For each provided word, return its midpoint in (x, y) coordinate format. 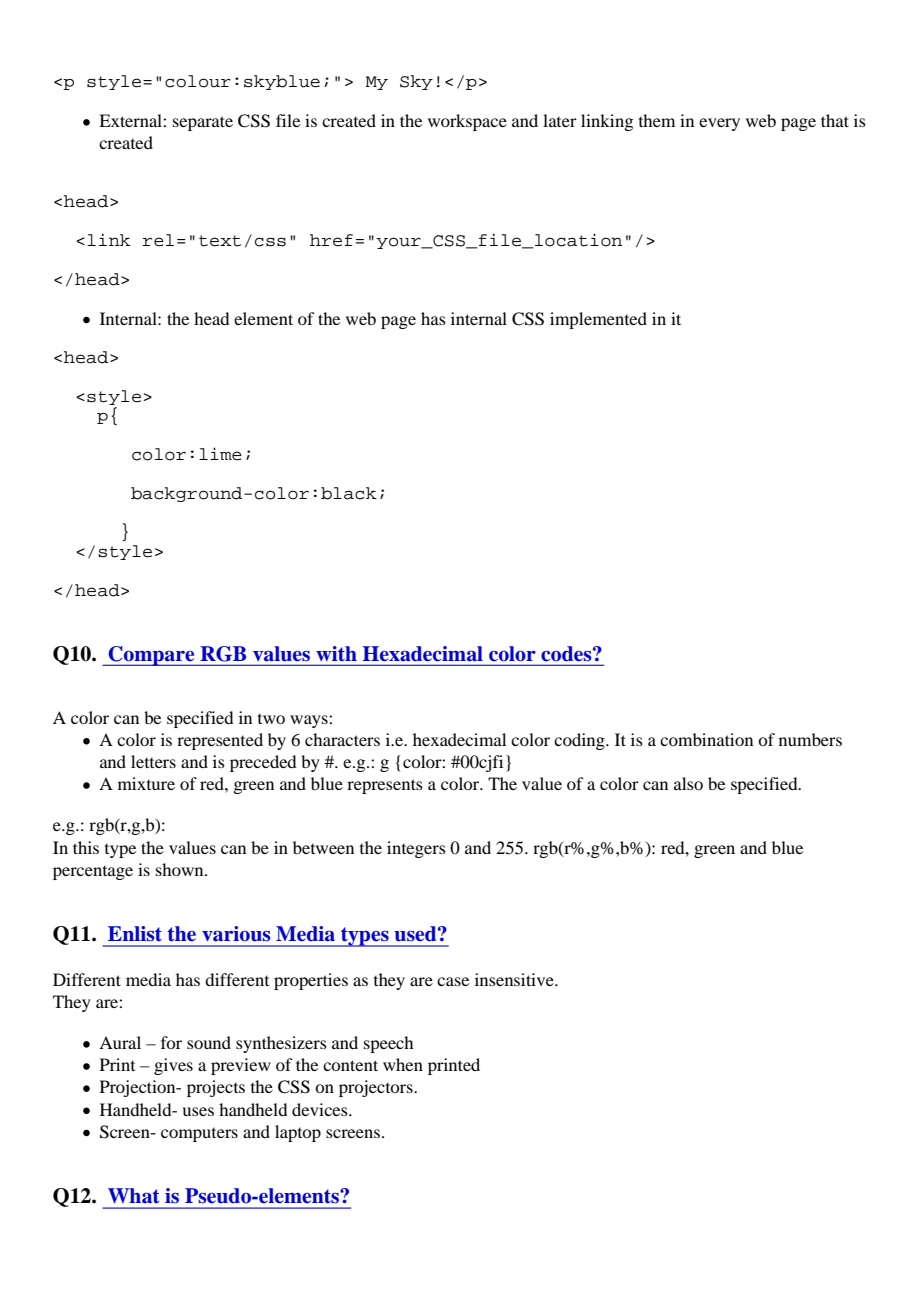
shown (181, 869)
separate (203, 123)
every (719, 124)
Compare (151, 656)
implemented (598, 320)
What (134, 1196)
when (403, 1064)
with (336, 653)
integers (416, 849)
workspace (467, 122)
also (688, 783)
